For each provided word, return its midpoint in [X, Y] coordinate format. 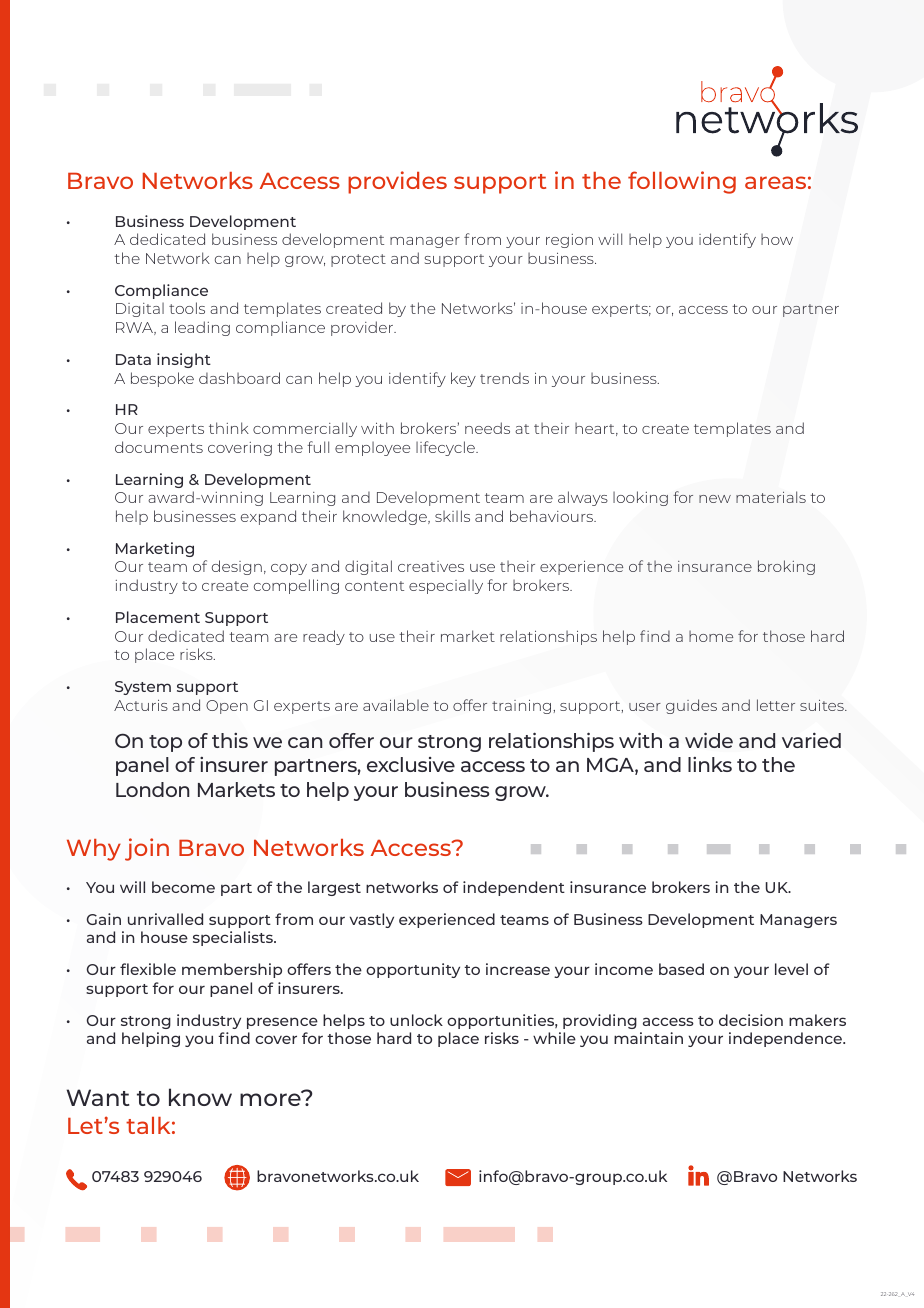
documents [159, 447]
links [710, 764]
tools [187, 308]
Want [97, 1097]
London [153, 789]
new [715, 499]
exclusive [411, 764]
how [777, 239]
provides [397, 182]
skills [452, 516]
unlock [416, 1020]
